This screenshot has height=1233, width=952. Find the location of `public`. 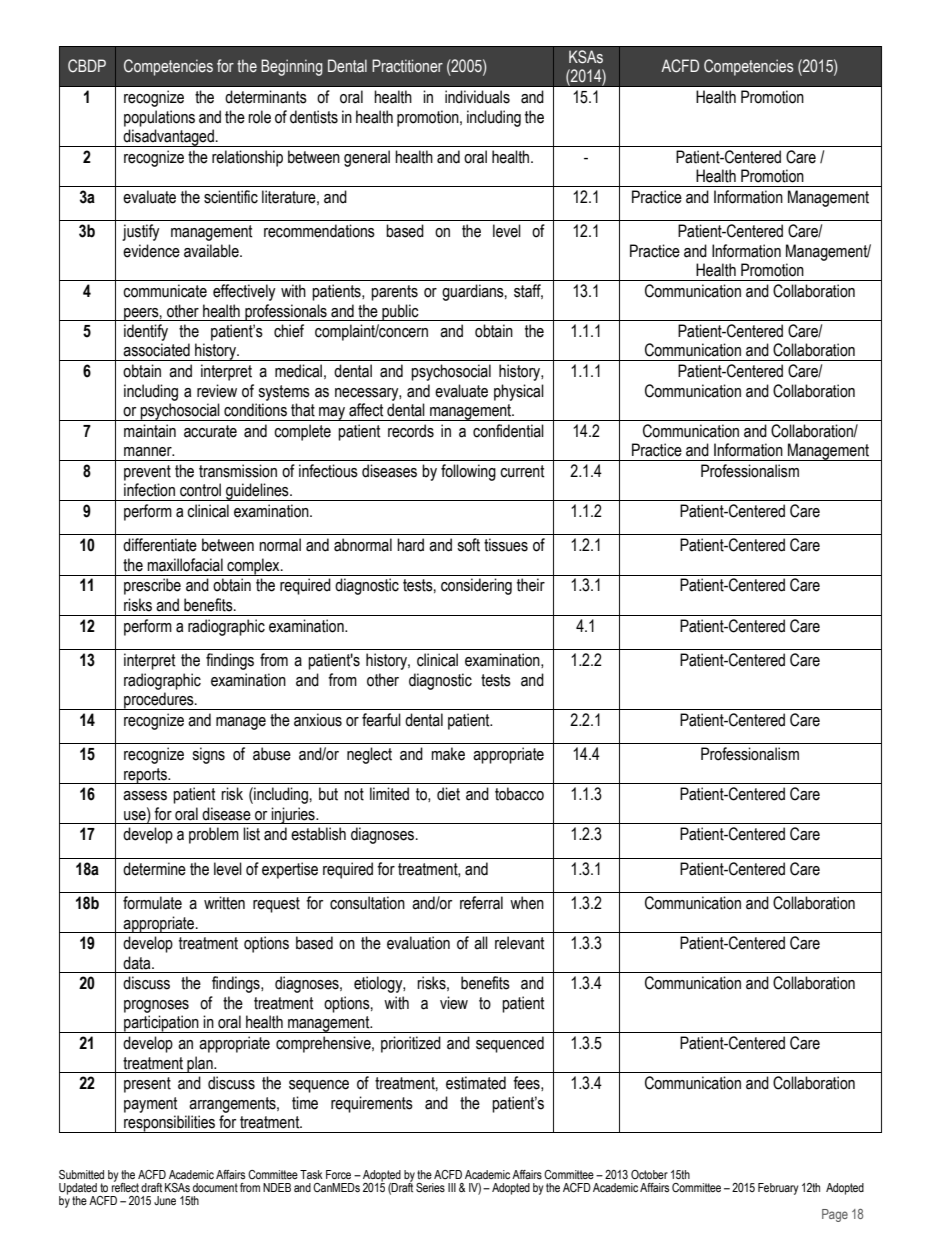

public is located at coordinates (400, 312).
